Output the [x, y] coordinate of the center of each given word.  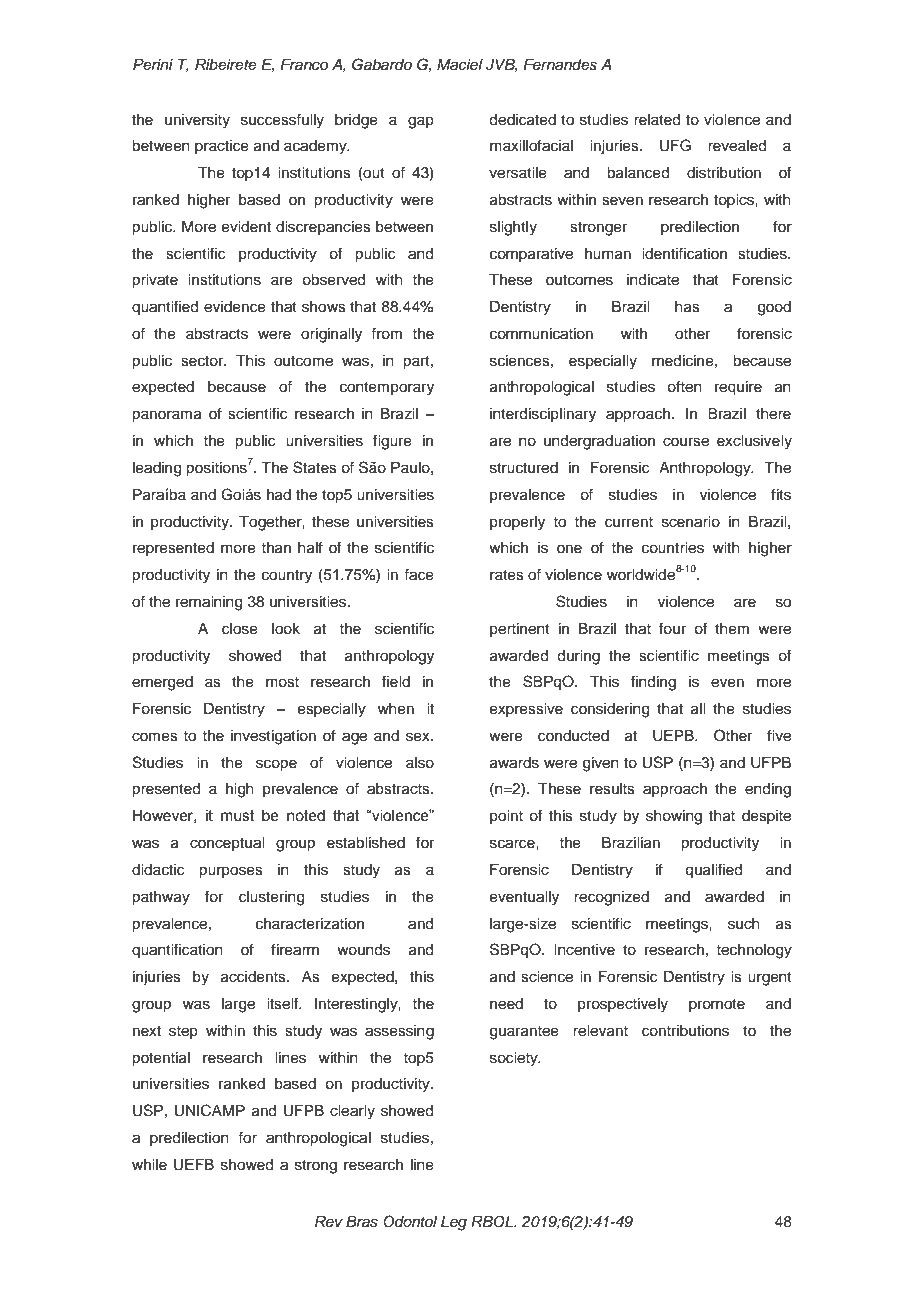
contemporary [387, 389]
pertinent [520, 630]
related [657, 120]
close [240, 629]
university [197, 121]
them [732, 629]
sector [203, 361]
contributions [685, 1031]
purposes [231, 872]
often [684, 386]
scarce [513, 844]
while [149, 1165]
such [744, 924]
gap [421, 122]
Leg [454, 1223]
